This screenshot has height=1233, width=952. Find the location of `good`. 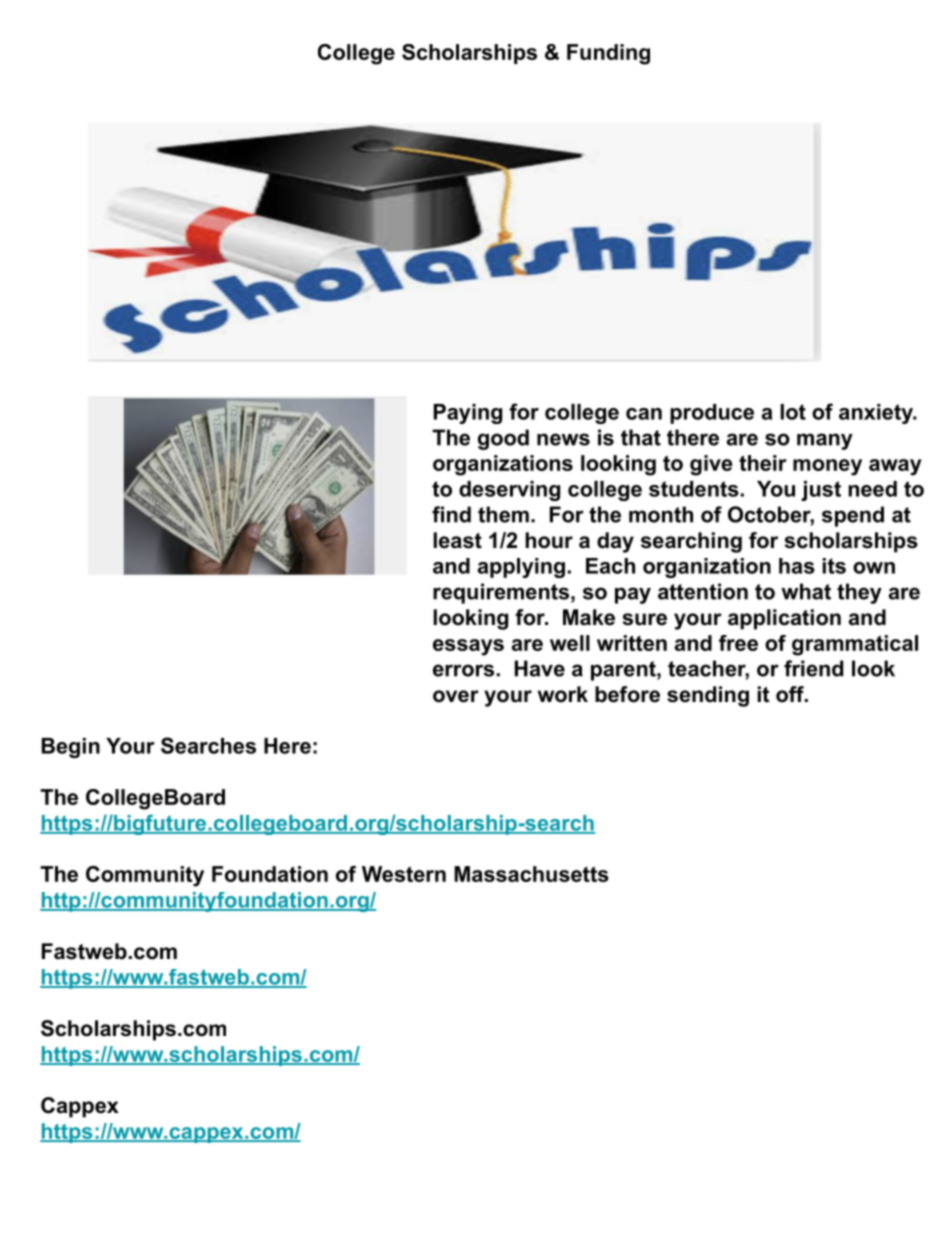

good is located at coordinates (503, 439).
